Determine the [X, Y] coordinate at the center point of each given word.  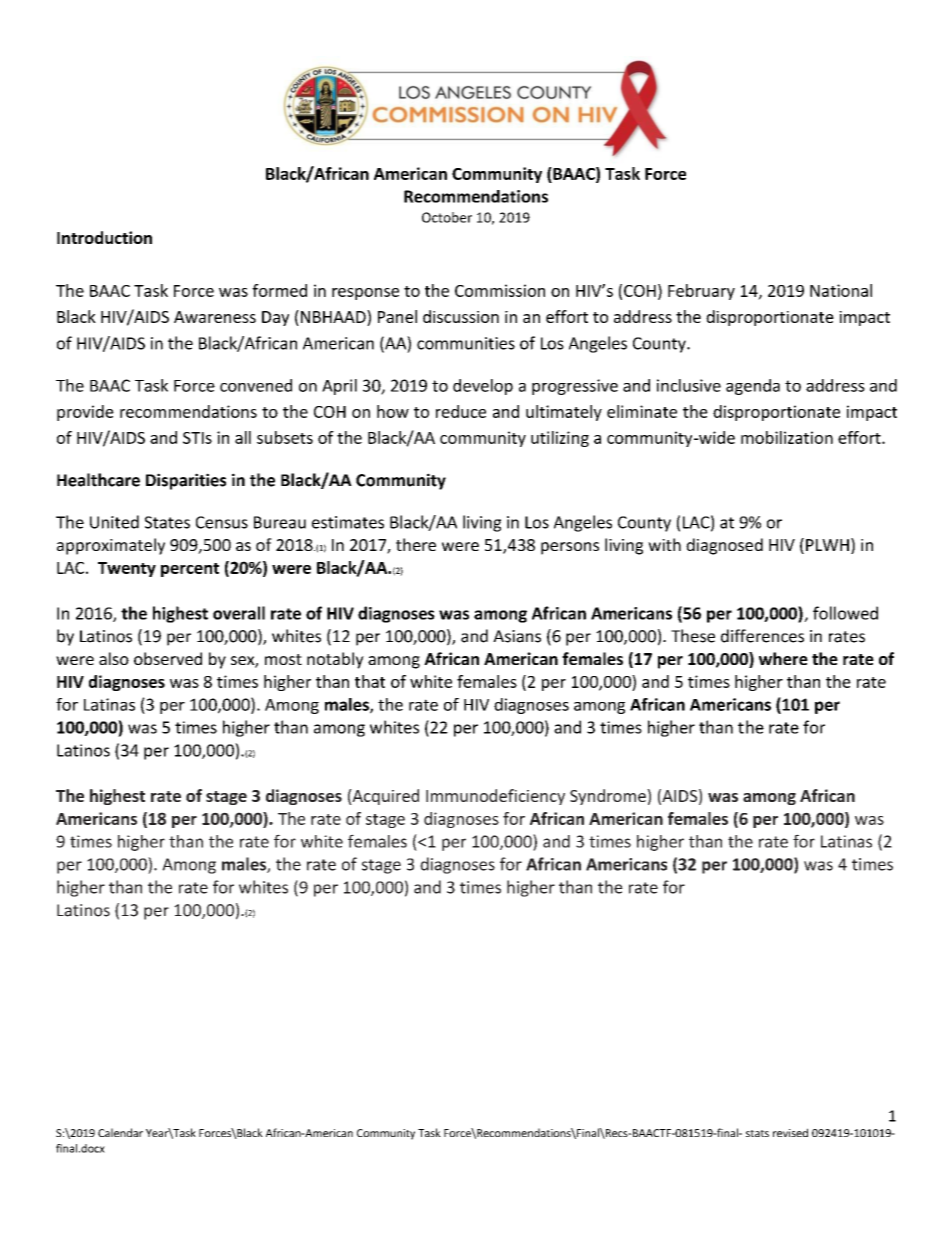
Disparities [186, 481]
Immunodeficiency [495, 797]
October [447, 217]
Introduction [104, 237]
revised [790, 1132]
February [701, 292]
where [783, 658]
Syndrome [609, 797]
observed [168, 658]
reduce [461, 411]
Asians [517, 636]
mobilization [787, 437]
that [370, 681]
